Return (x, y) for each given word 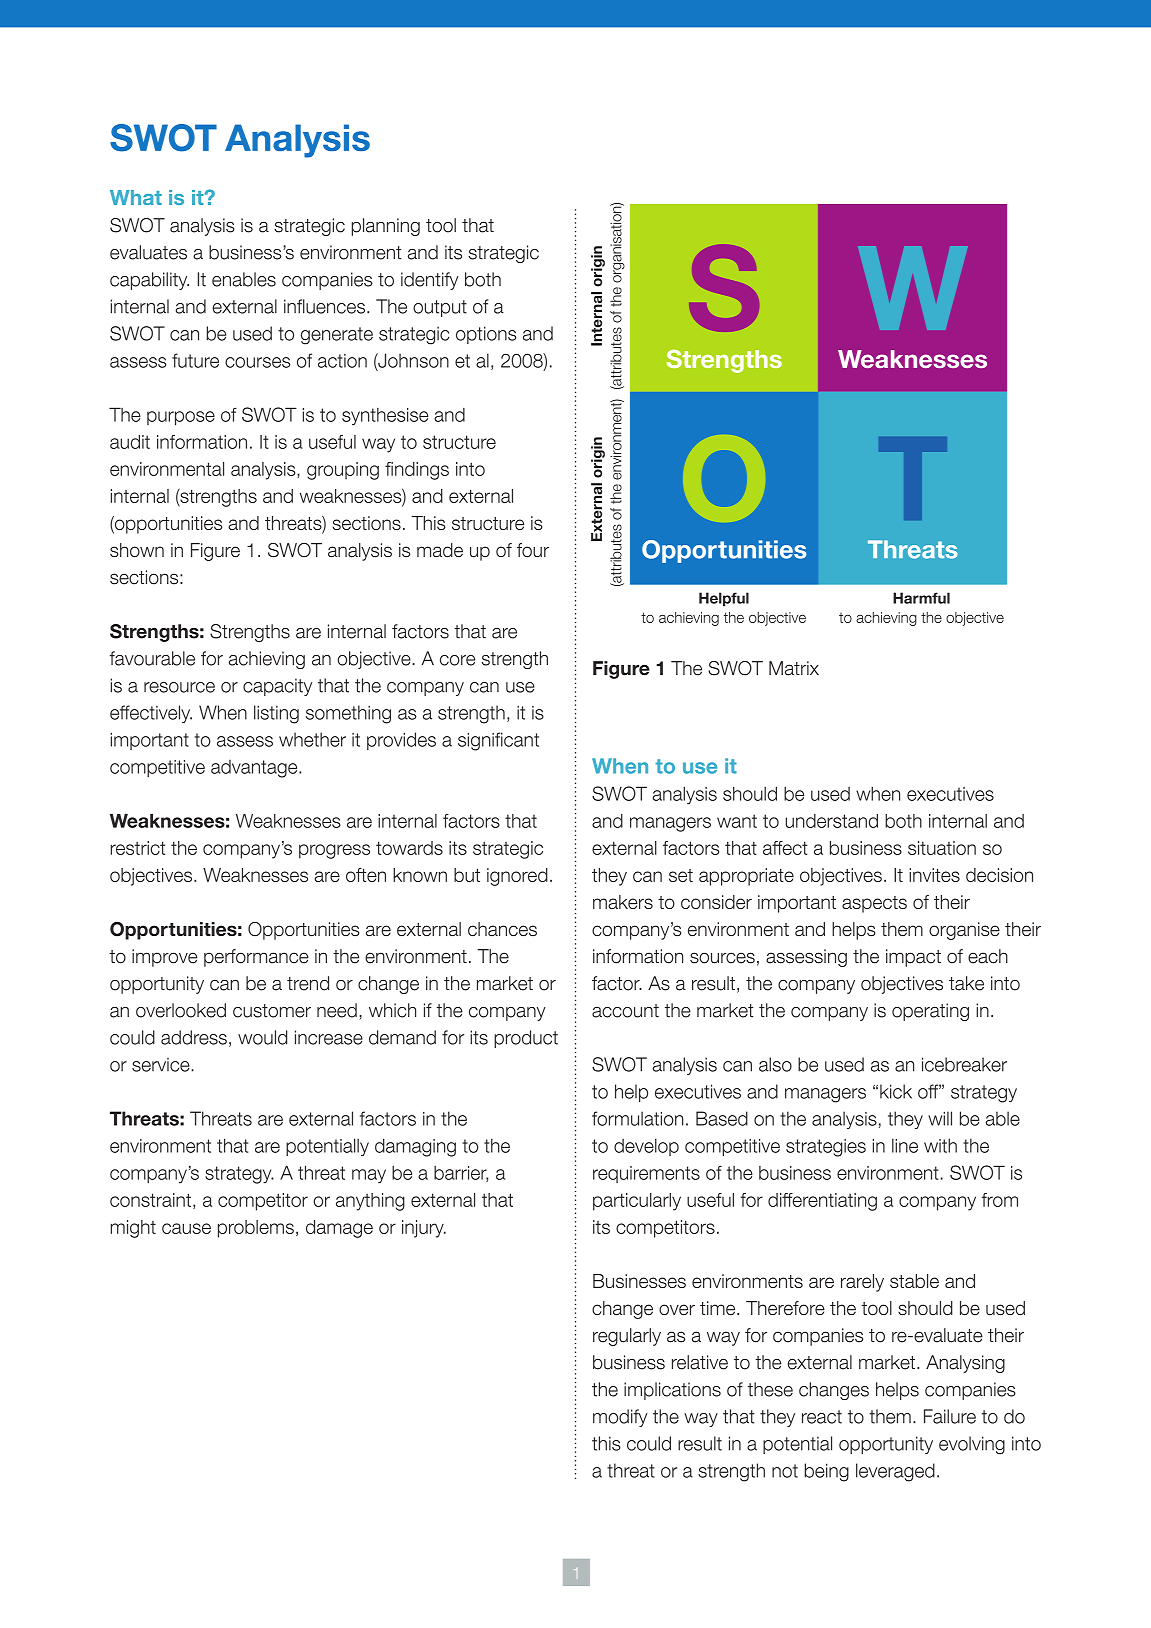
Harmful (921, 598)
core (457, 660)
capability (149, 281)
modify (620, 1418)
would (262, 1037)
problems (256, 1229)
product (526, 1039)
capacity (277, 687)
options (486, 335)
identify (429, 281)
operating (930, 1012)
